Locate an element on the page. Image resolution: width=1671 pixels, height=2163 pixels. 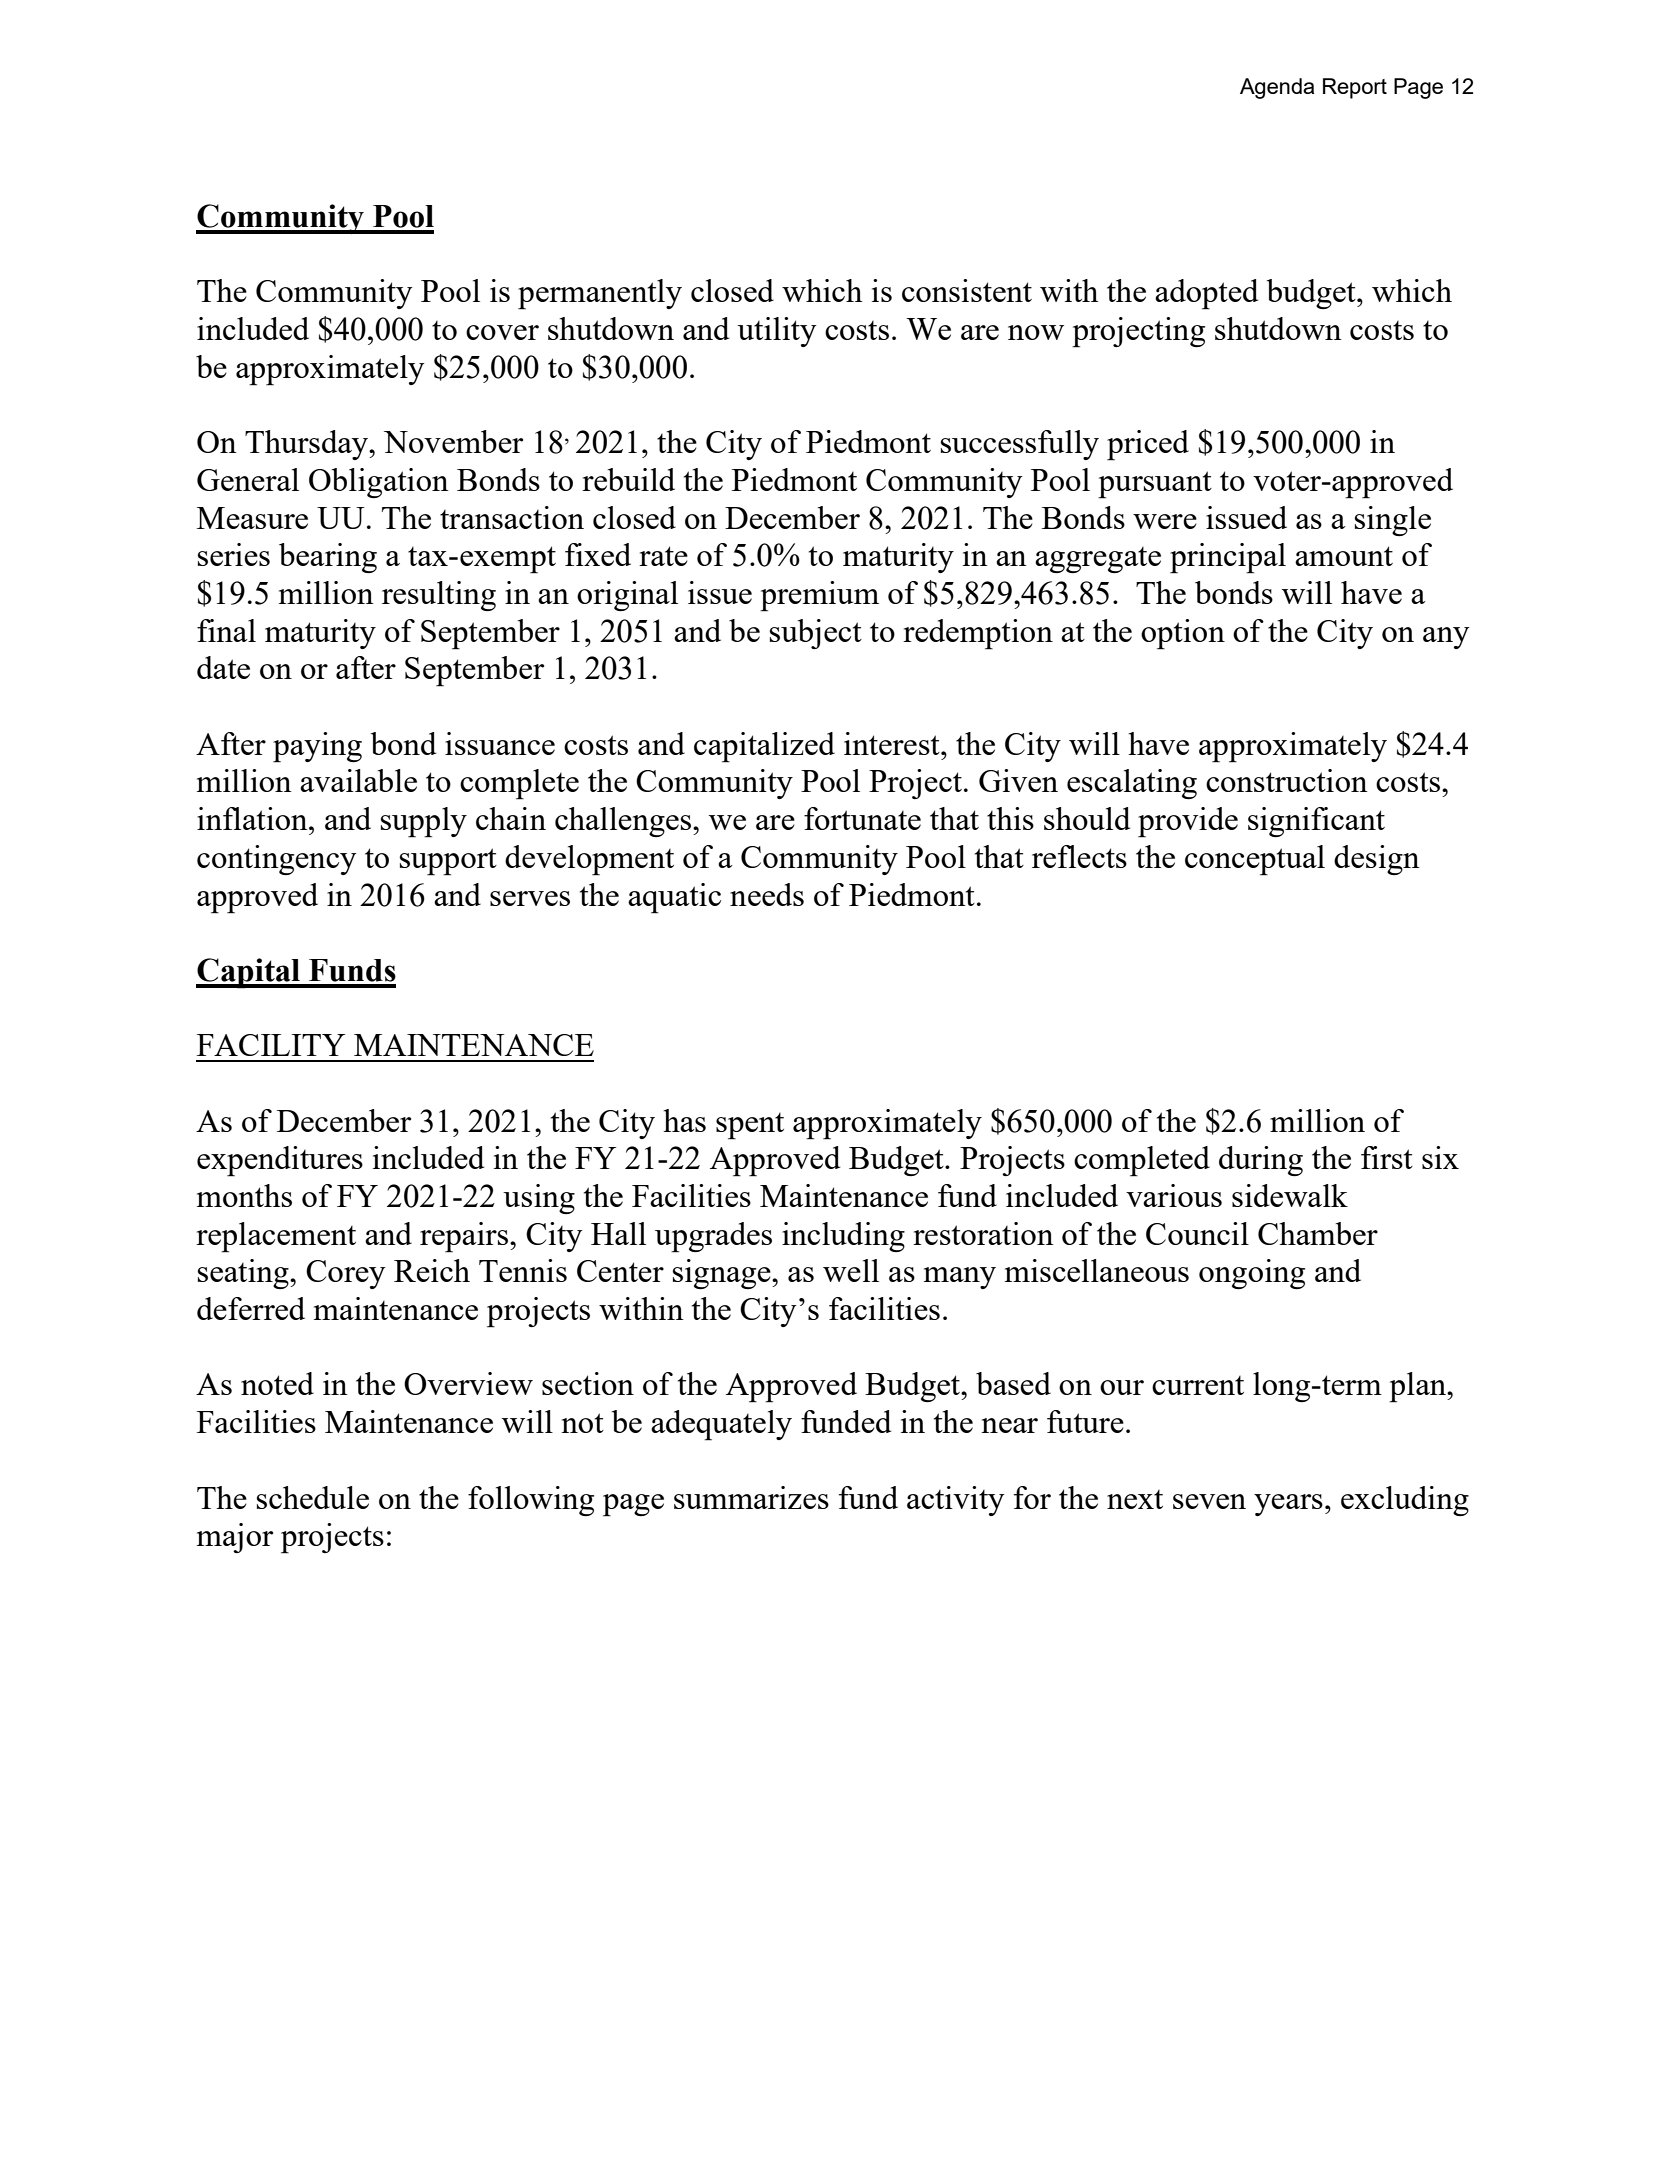
significant is located at coordinates (1316, 822).
